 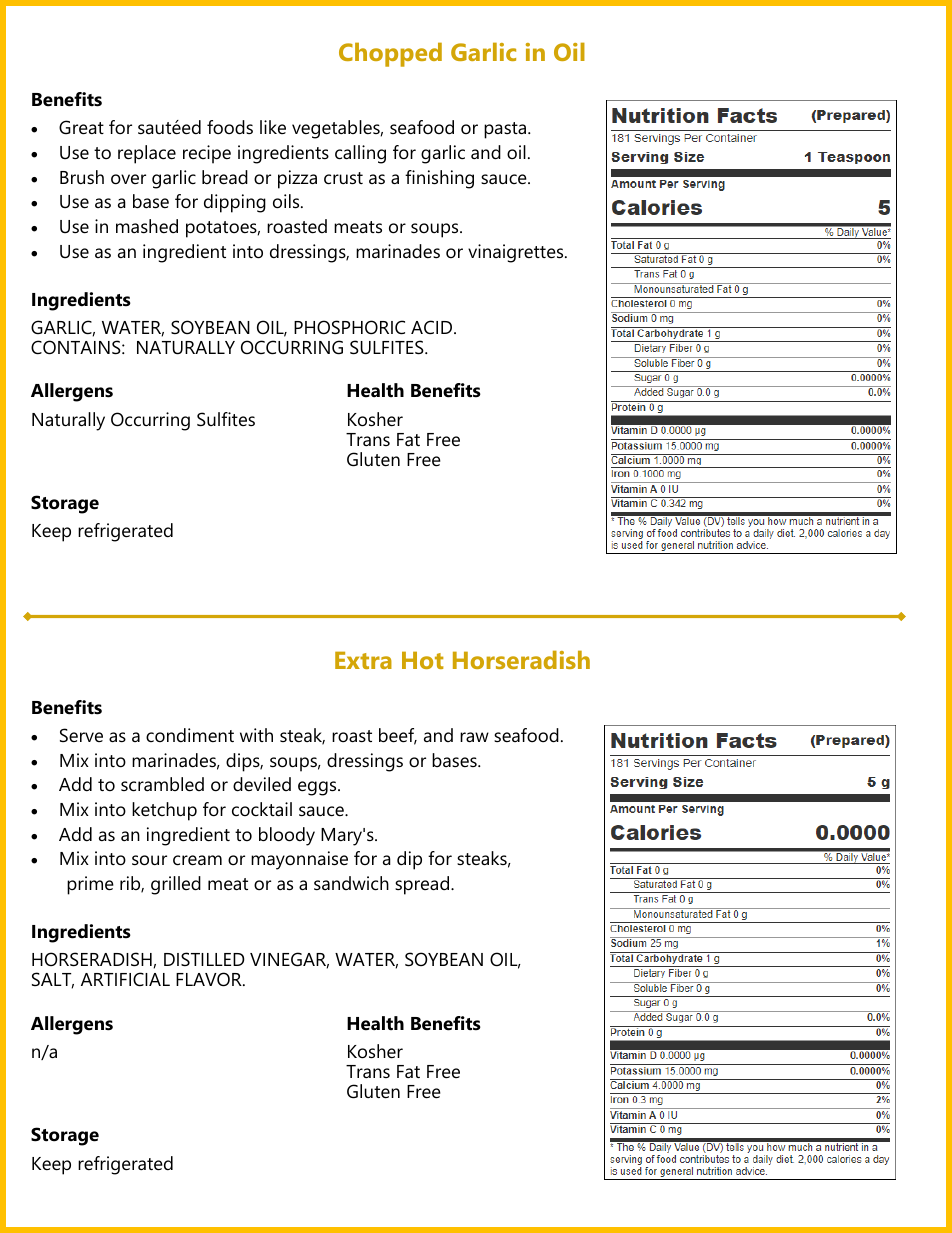 I want to click on Great, so click(x=81, y=127).
